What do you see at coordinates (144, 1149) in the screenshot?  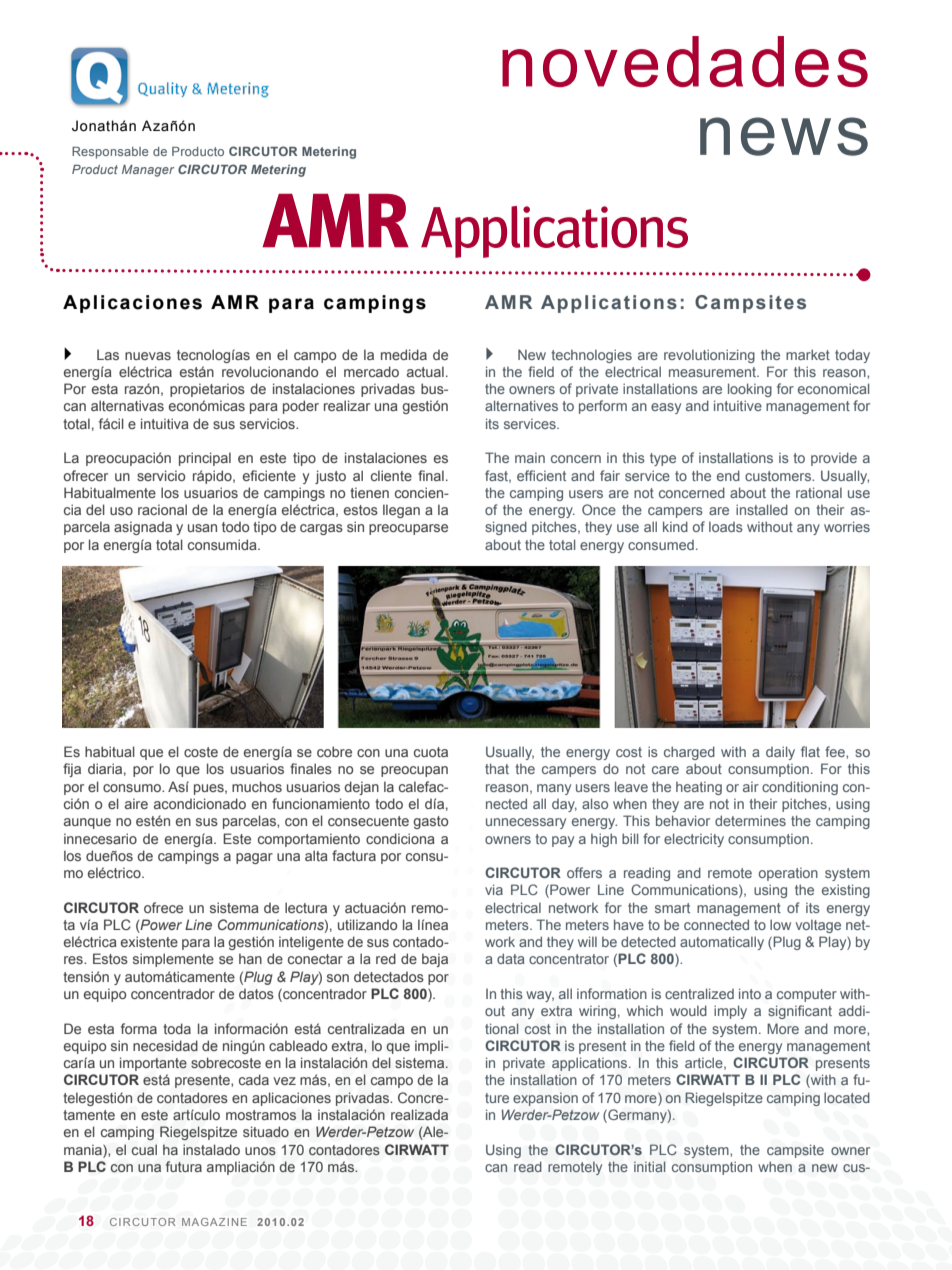 I see `cual` at bounding box center [144, 1149].
